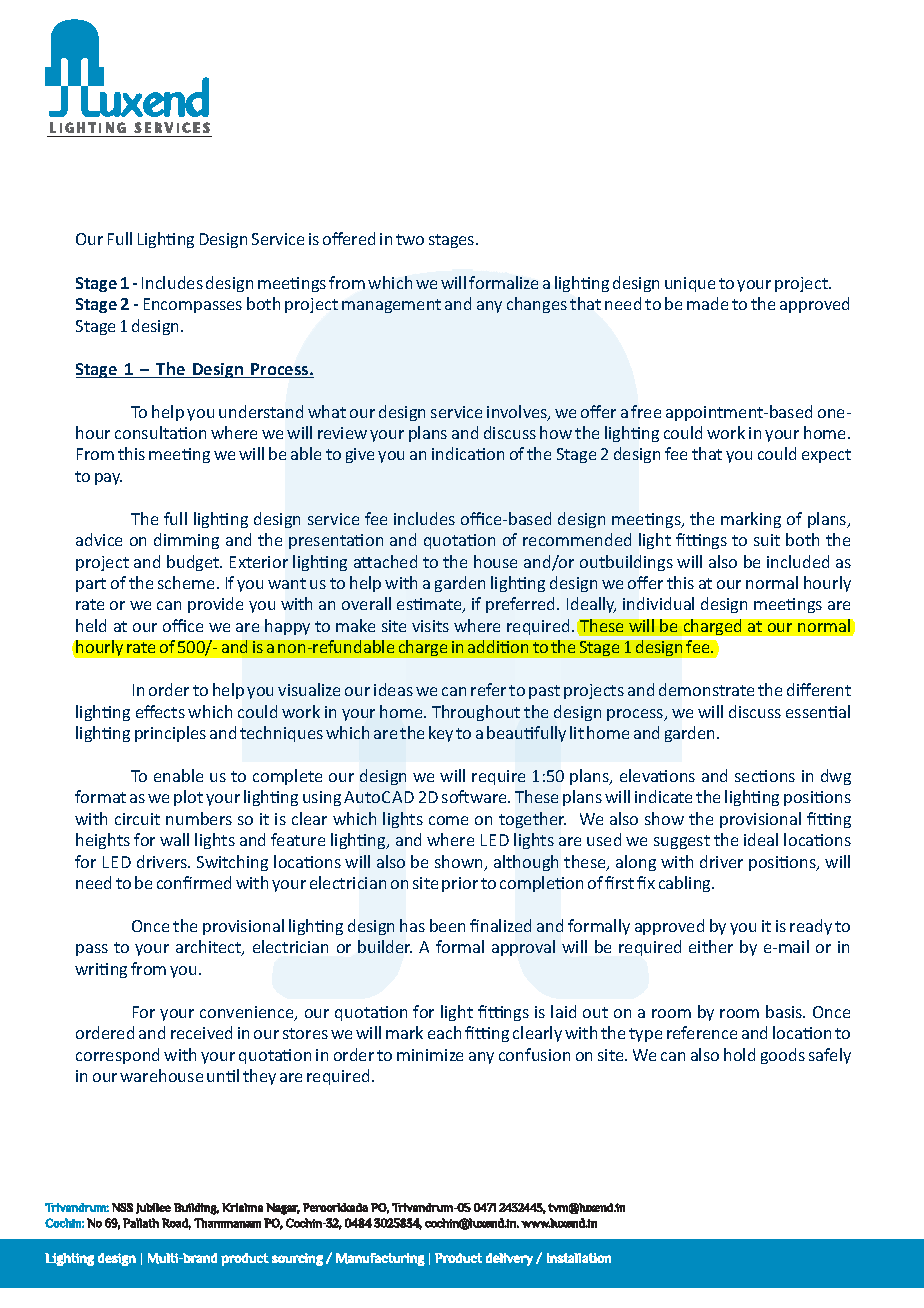 This screenshot has width=924, height=1308. I want to click on received, so click(201, 1032).
